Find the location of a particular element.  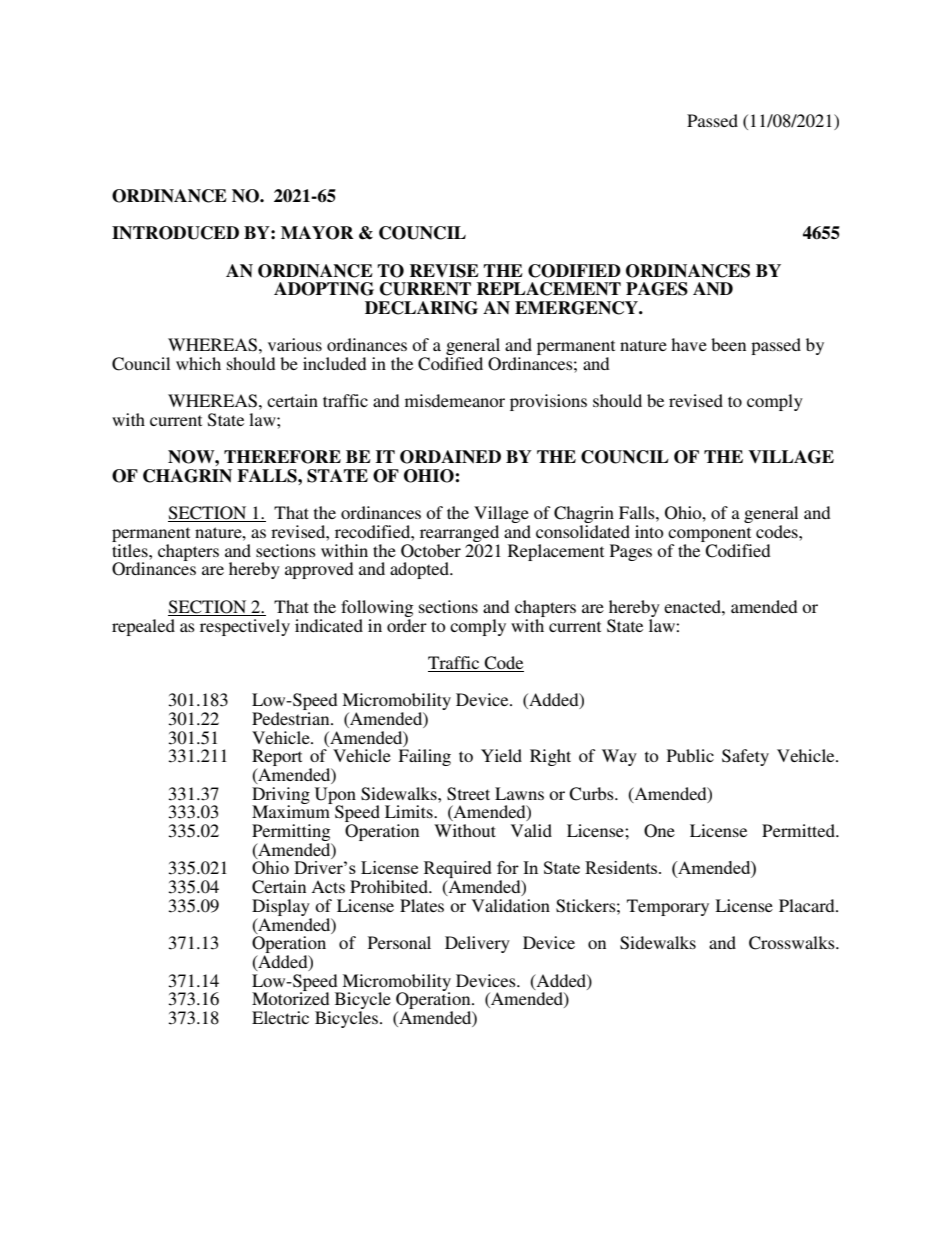

DECLARING is located at coordinates (421, 308).
